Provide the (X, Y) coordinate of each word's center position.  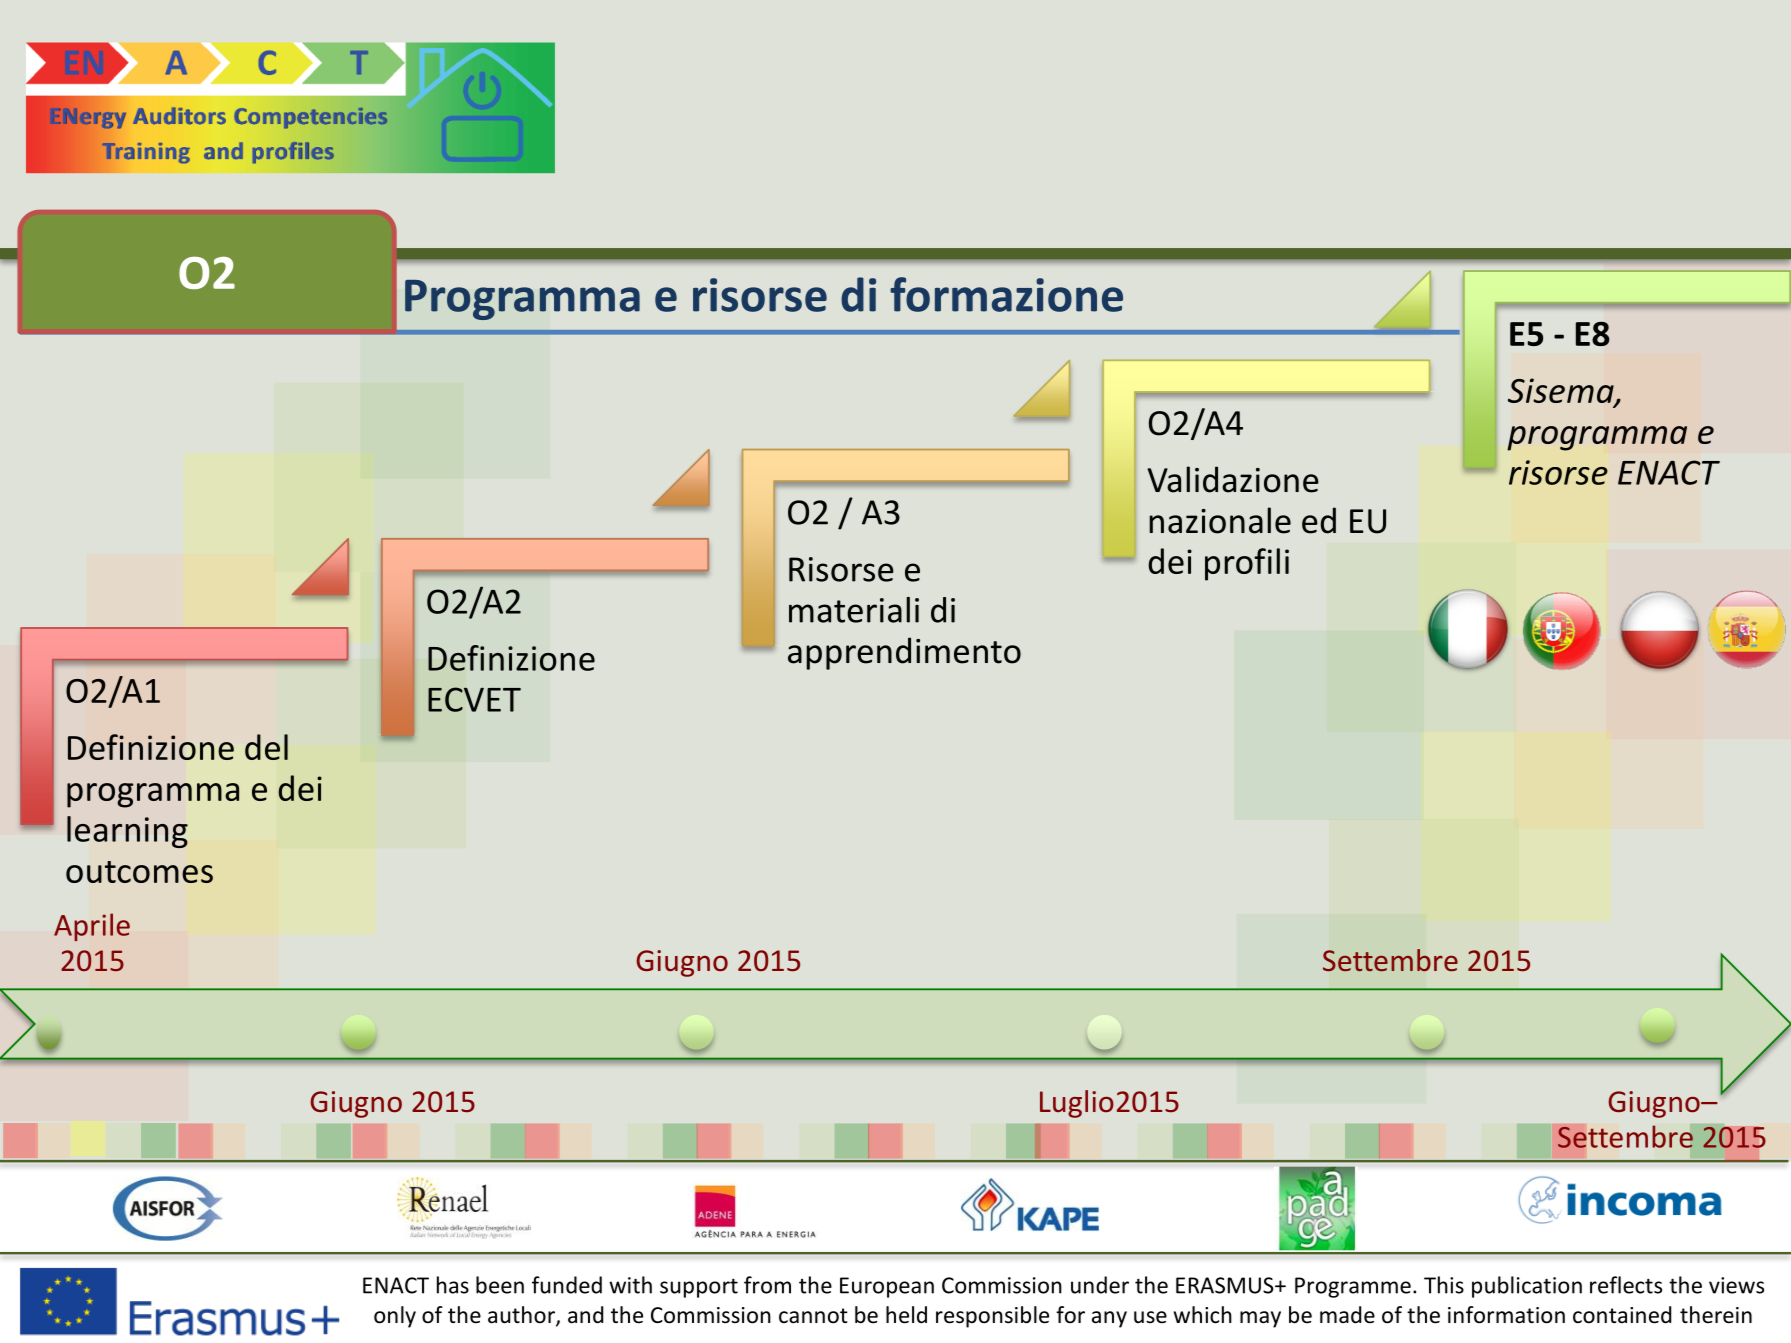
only (395, 1317)
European (887, 1287)
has (453, 1285)
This (1444, 1285)
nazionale (1220, 520)
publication (1527, 1287)
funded (567, 1285)
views (1736, 1285)
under (1100, 1285)
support (699, 1288)
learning (127, 832)
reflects (1626, 1285)
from (767, 1285)
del (266, 747)
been (500, 1285)
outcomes (139, 872)
